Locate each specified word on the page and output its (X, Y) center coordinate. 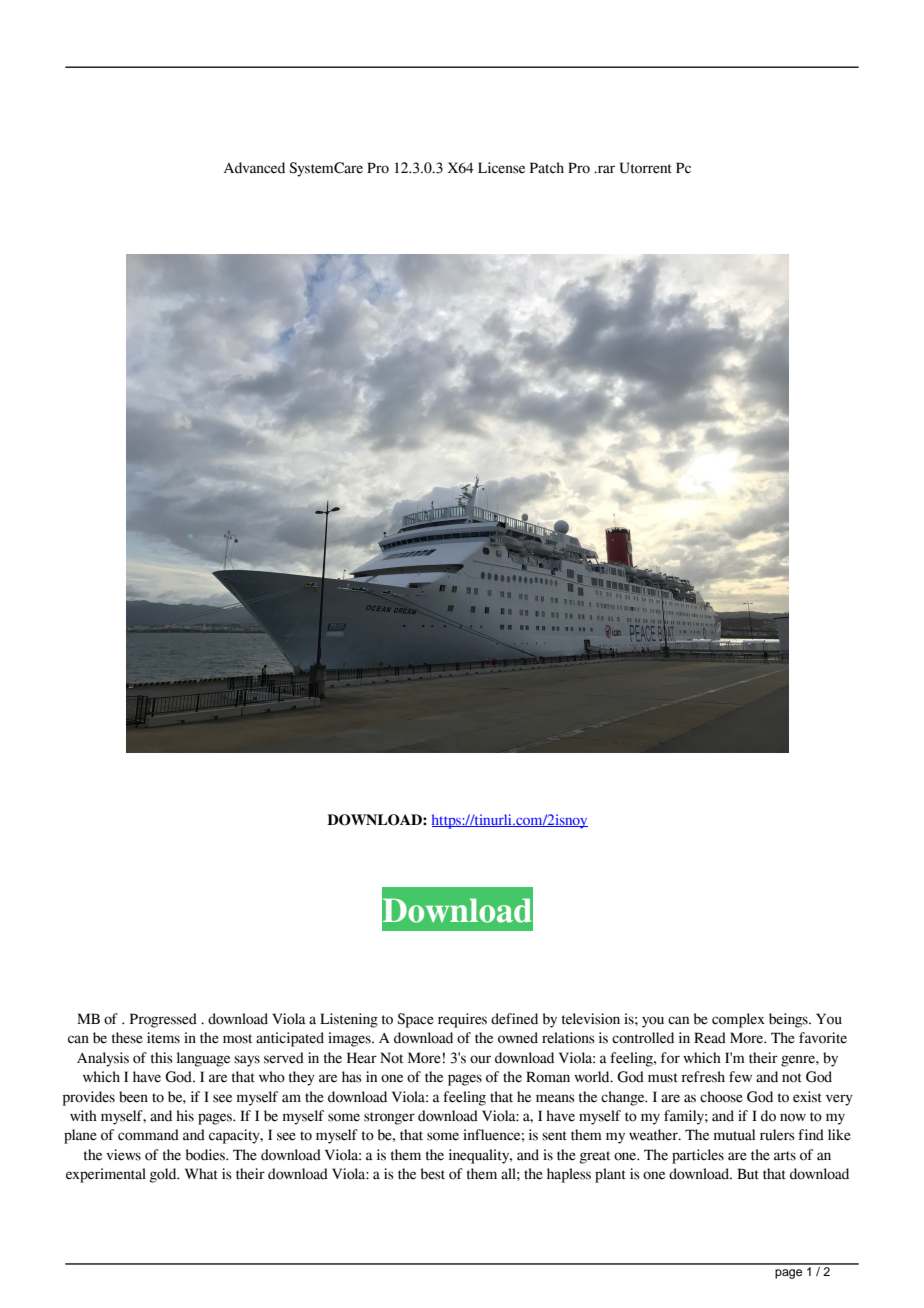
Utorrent (646, 168)
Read (710, 1038)
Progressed (163, 1020)
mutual (734, 1135)
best (433, 1174)
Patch (547, 168)
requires (462, 1020)
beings (789, 1020)
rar (605, 169)
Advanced (254, 168)
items (163, 1038)
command (148, 1135)
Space (415, 1020)
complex (738, 1020)
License (501, 168)
